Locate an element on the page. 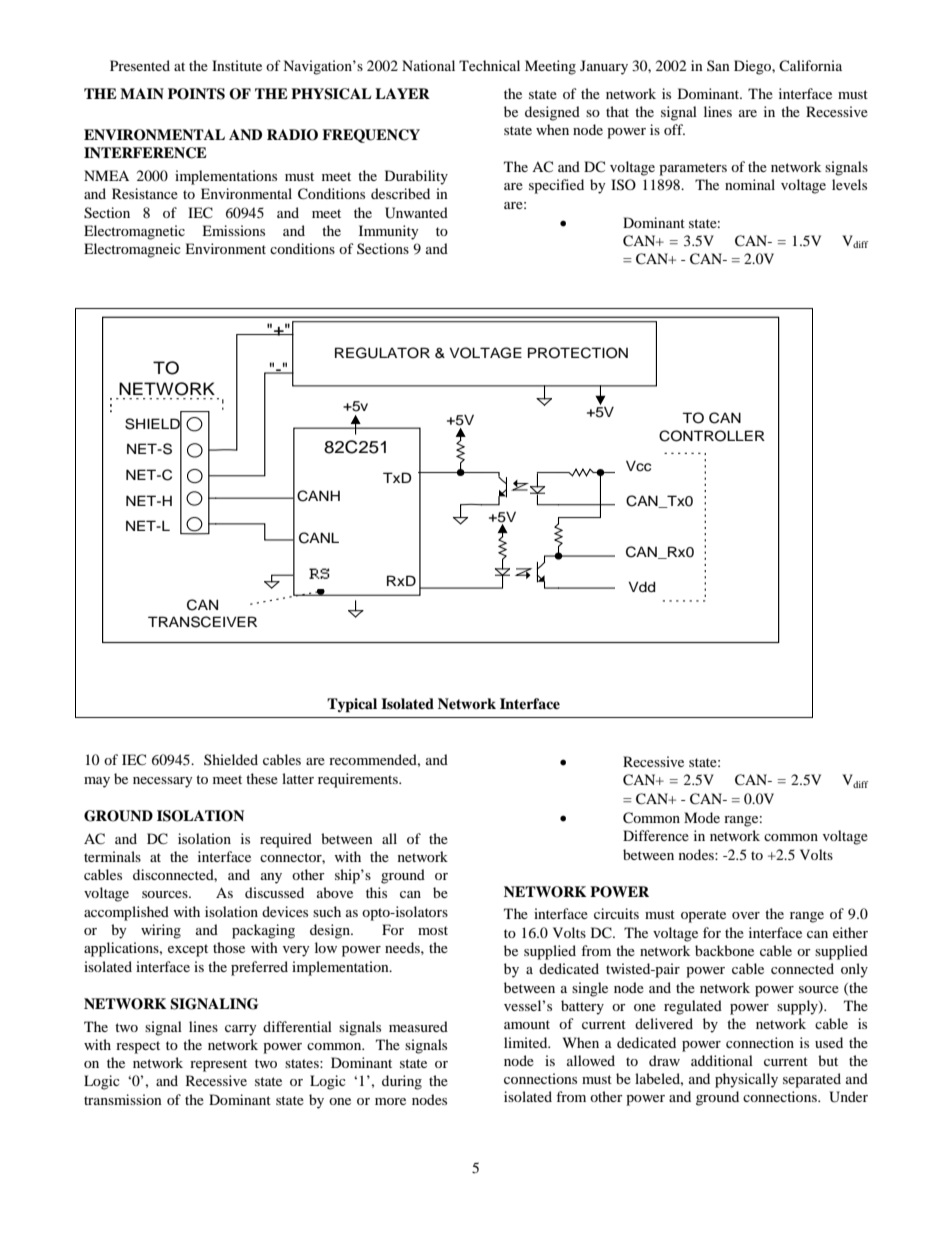 The width and height of the image is (952, 1233). additional is located at coordinates (722, 1060).
